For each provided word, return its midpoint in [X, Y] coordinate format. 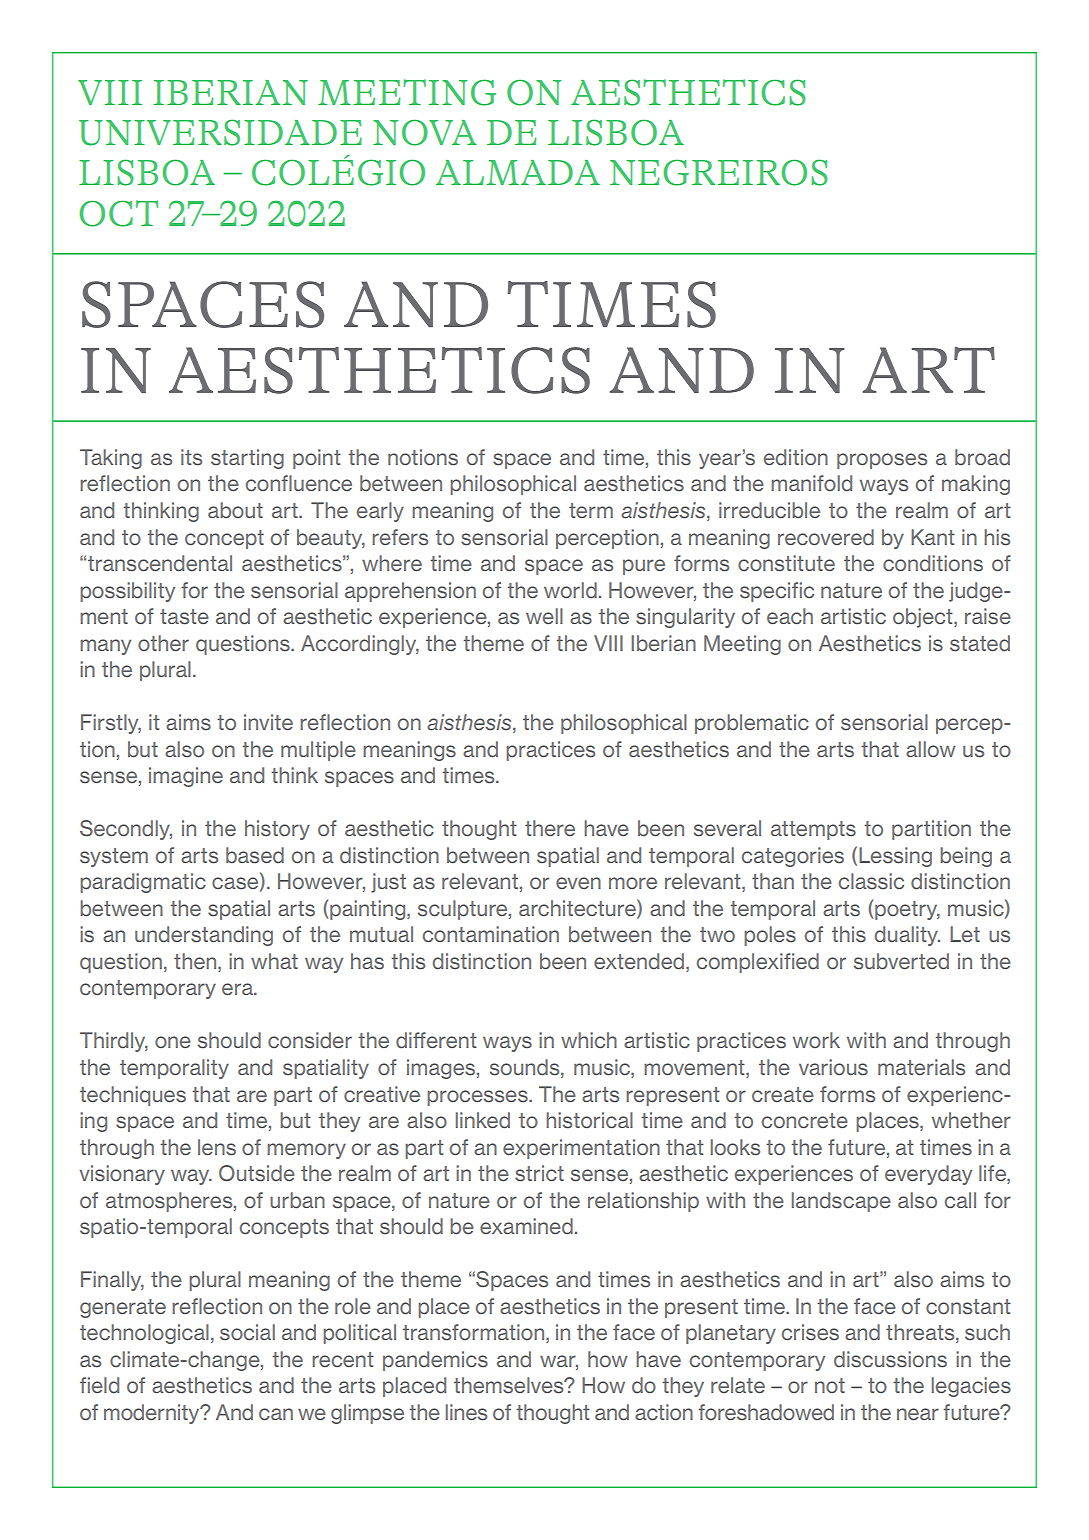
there [550, 828]
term [591, 510]
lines [466, 1412]
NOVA [425, 132]
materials [921, 1067]
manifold [811, 483]
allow [931, 749]
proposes [882, 461]
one [173, 1042]
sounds [526, 1068]
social [247, 1332]
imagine [186, 777]
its [191, 457]
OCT [118, 213]
